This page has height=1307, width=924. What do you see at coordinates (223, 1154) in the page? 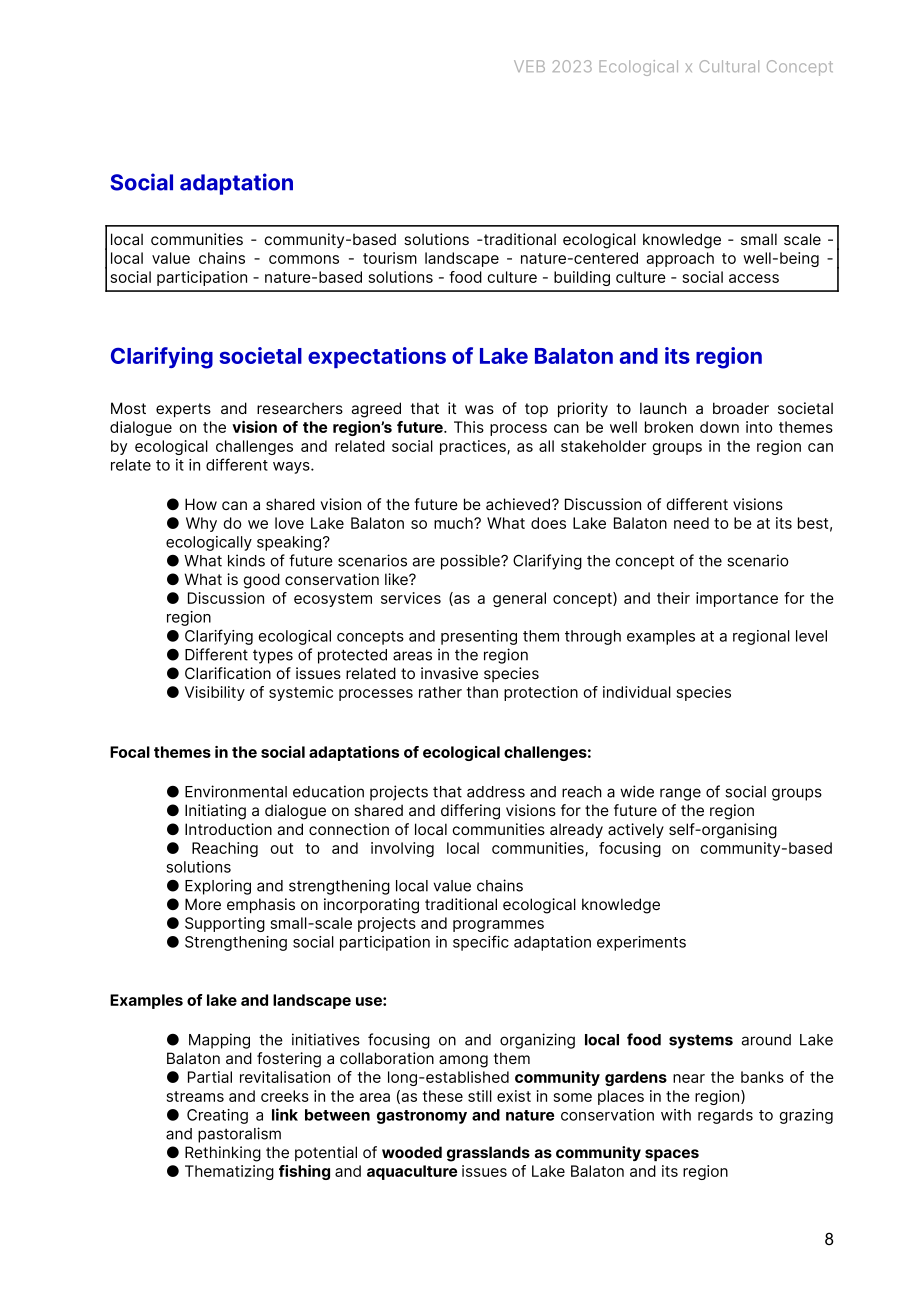
I see `Rethinking` at bounding box center [223, 1154].
